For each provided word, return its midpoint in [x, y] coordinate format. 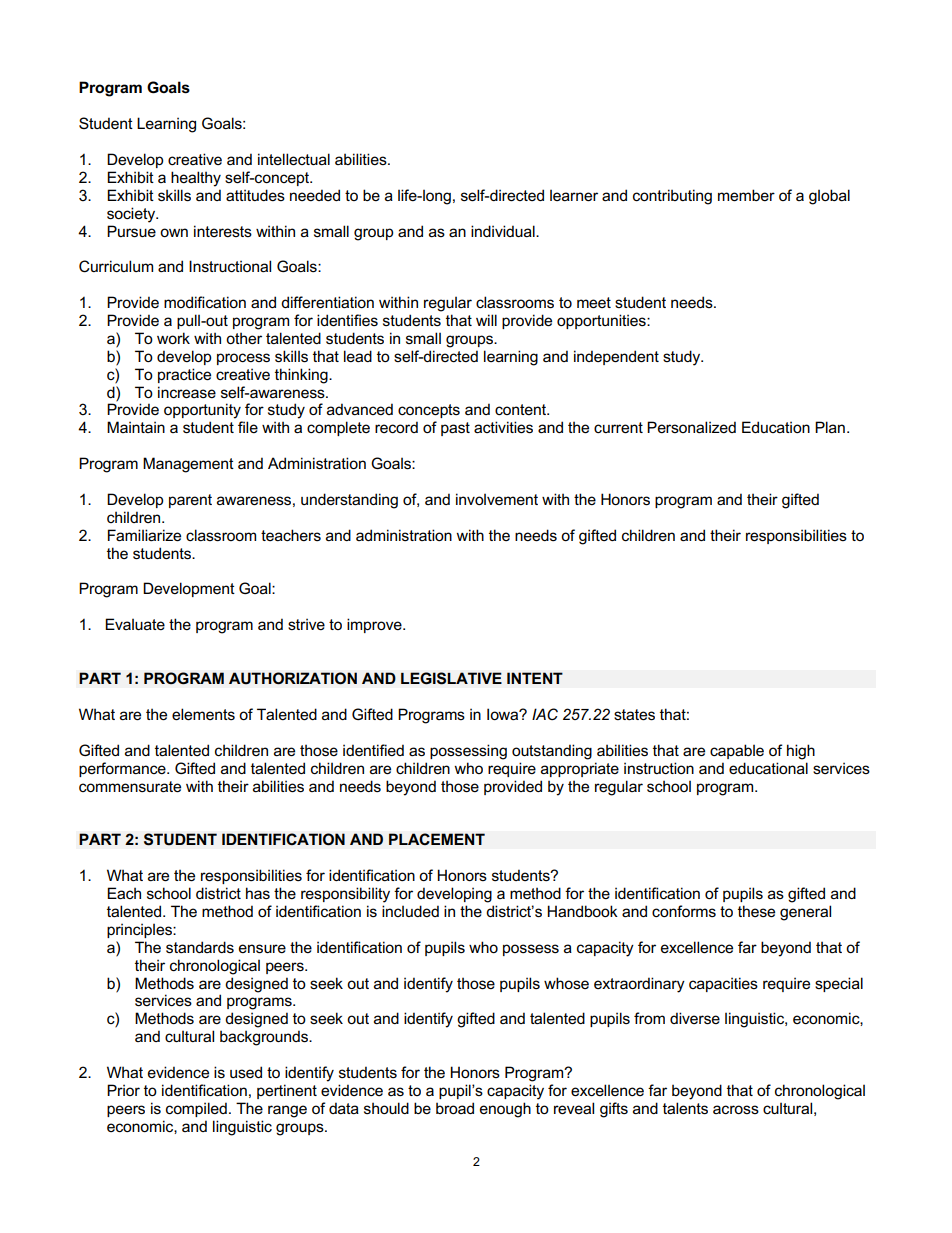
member [746, 195]
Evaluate [135, 624]
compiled [196, 1109]
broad [455, 1108]
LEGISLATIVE [451, 678]
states [634, 715]
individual [504, 231]
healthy [196, 179]
